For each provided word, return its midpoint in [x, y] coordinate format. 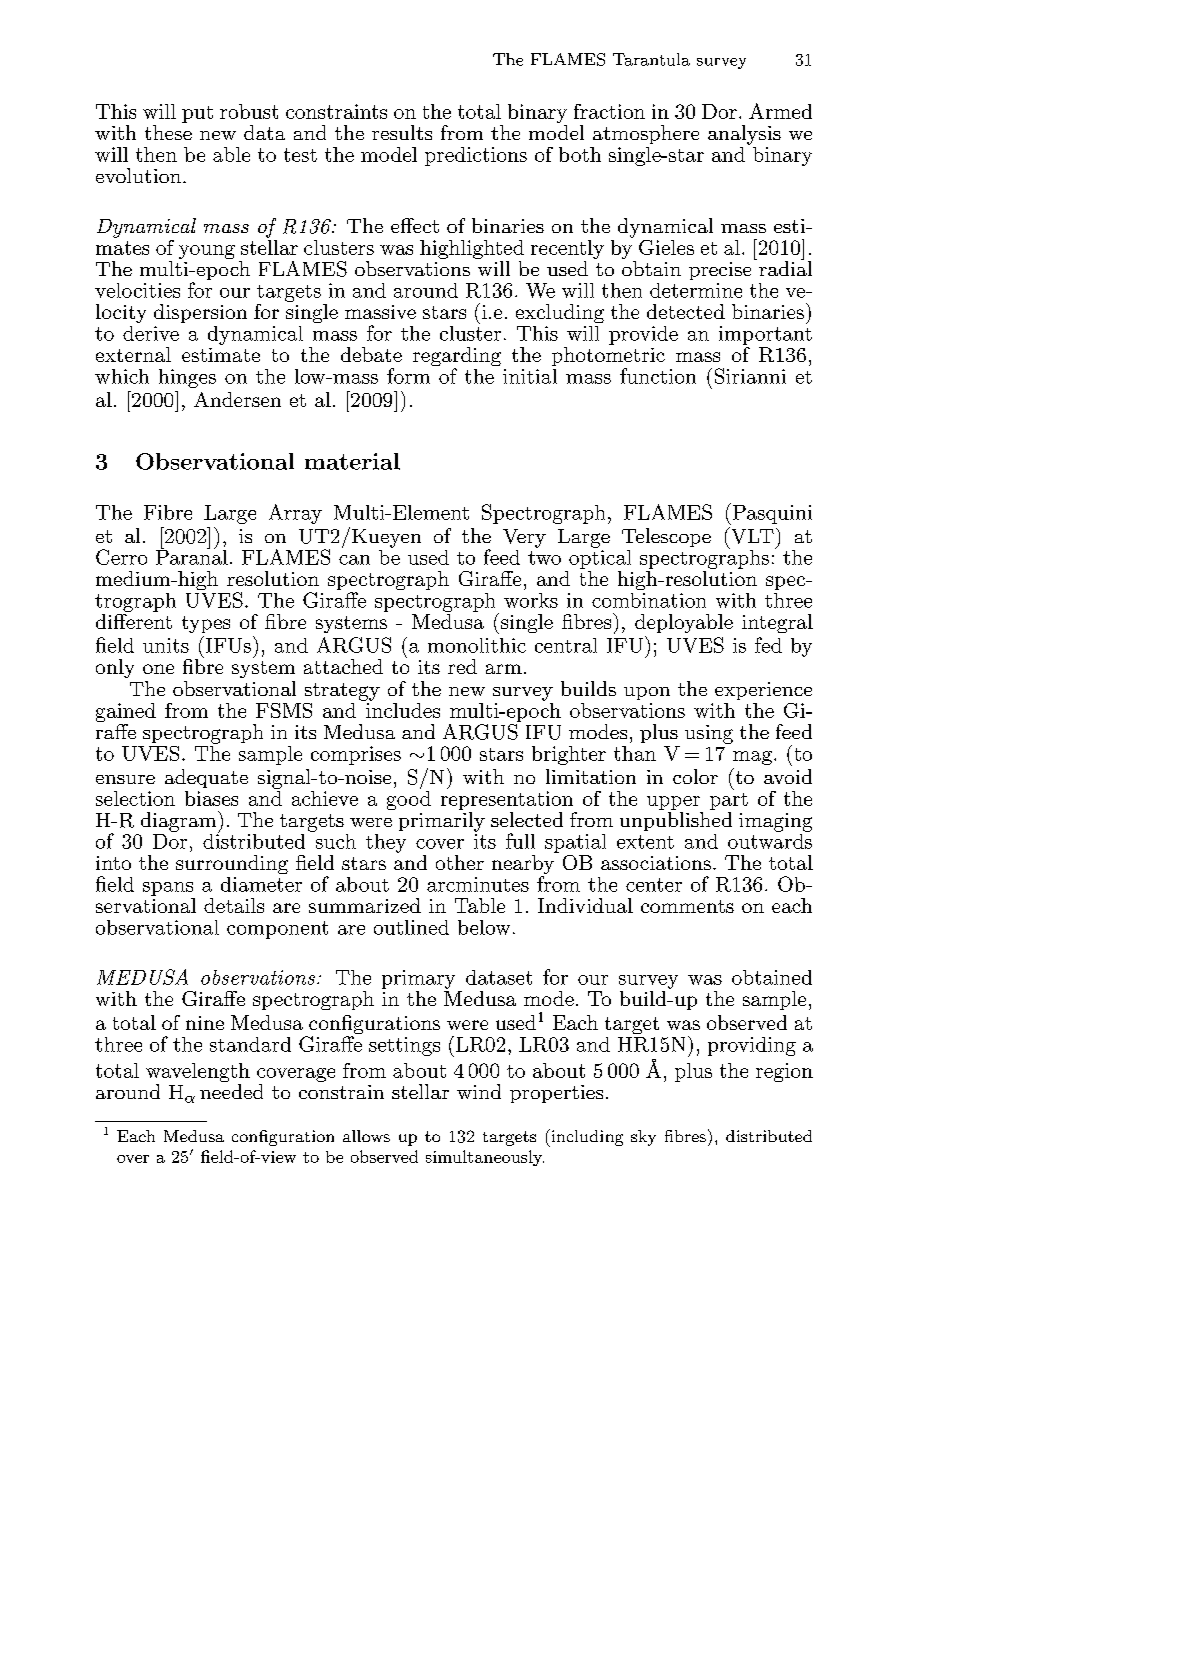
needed [231, 1091]
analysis [744, 135]
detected [686, 311]
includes [402, 709]
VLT [751, 535]
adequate [206, 778]
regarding [457, 358]
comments [687, 906]
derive [151, 333]
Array [295, 514]
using [709, 734]
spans [168, 889]
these [168, 132]
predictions [476, 156]
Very [524, 538]
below [484, 927]
